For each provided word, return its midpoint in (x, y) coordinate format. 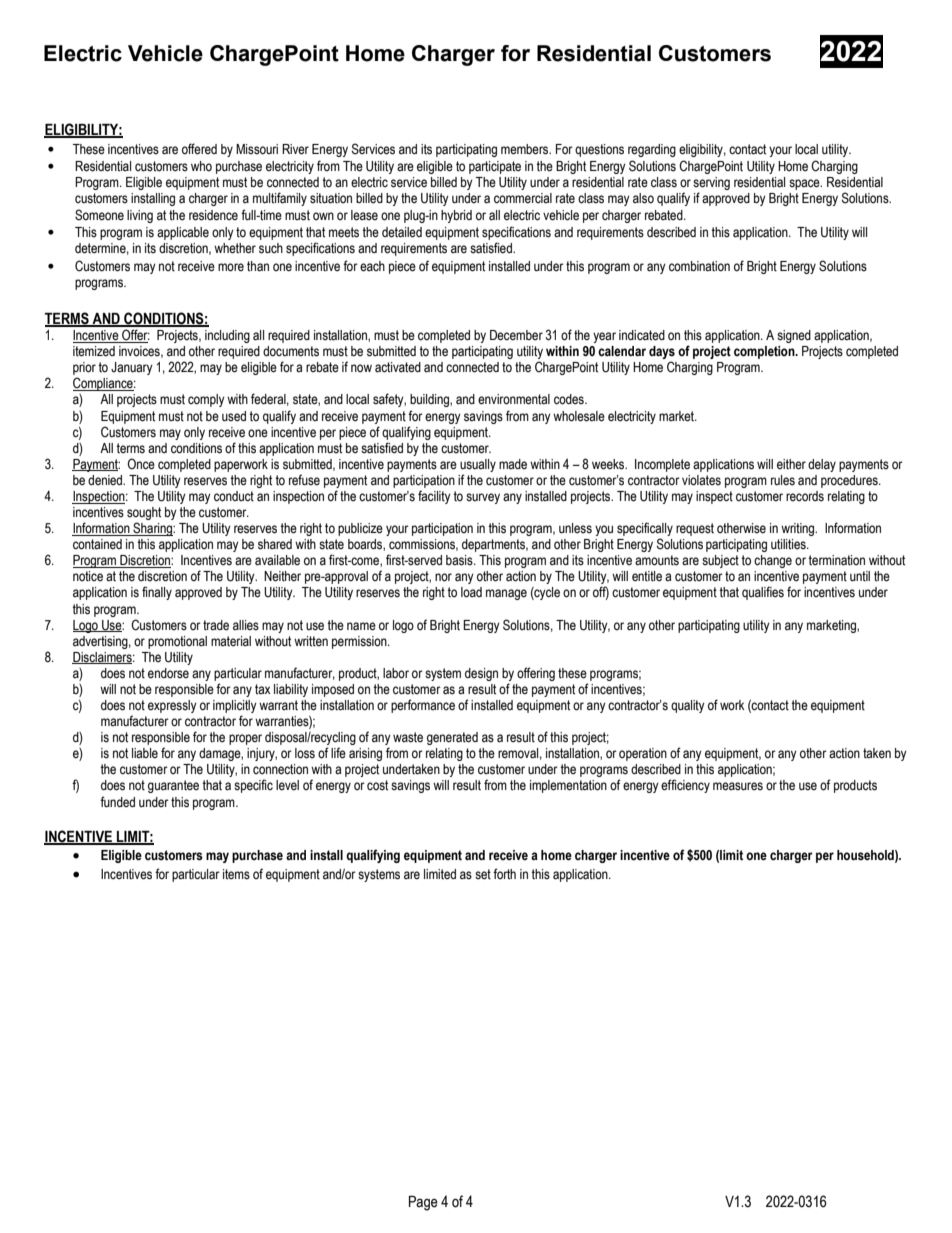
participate (495, 167)
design (481, 674)
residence (213, 215)
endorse (168, 673)
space (805, 184)
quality (688, 706)
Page (423, 1203)
